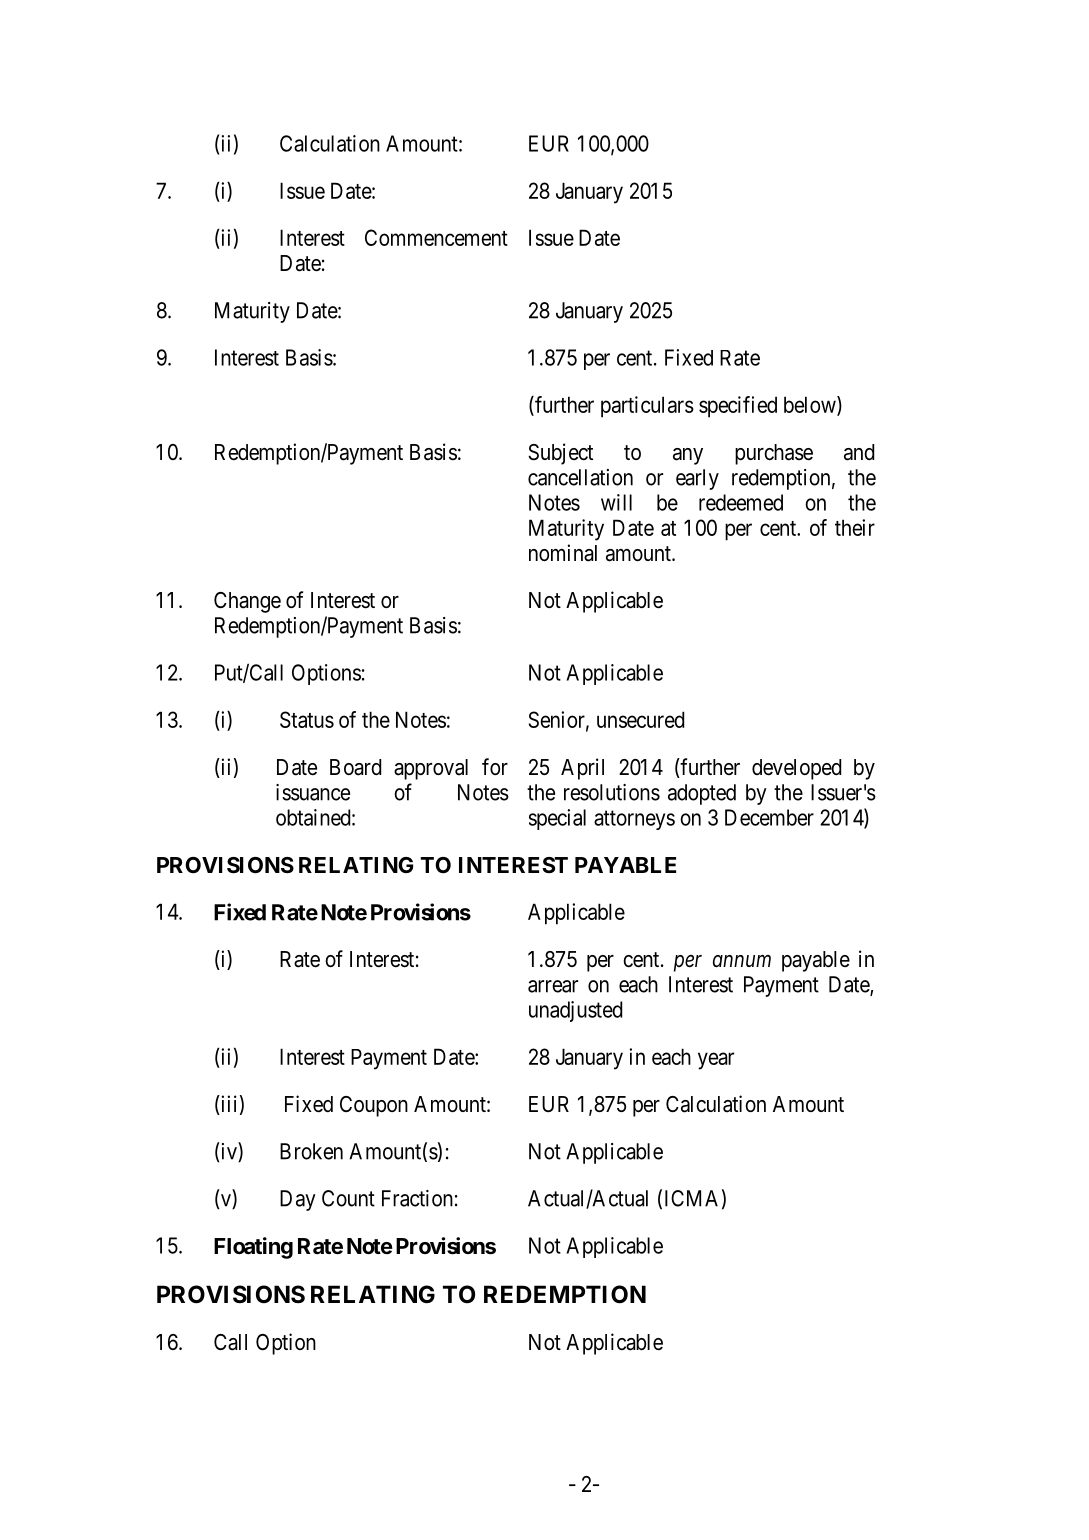  I want to click on Commencement, so click(436, 237).
